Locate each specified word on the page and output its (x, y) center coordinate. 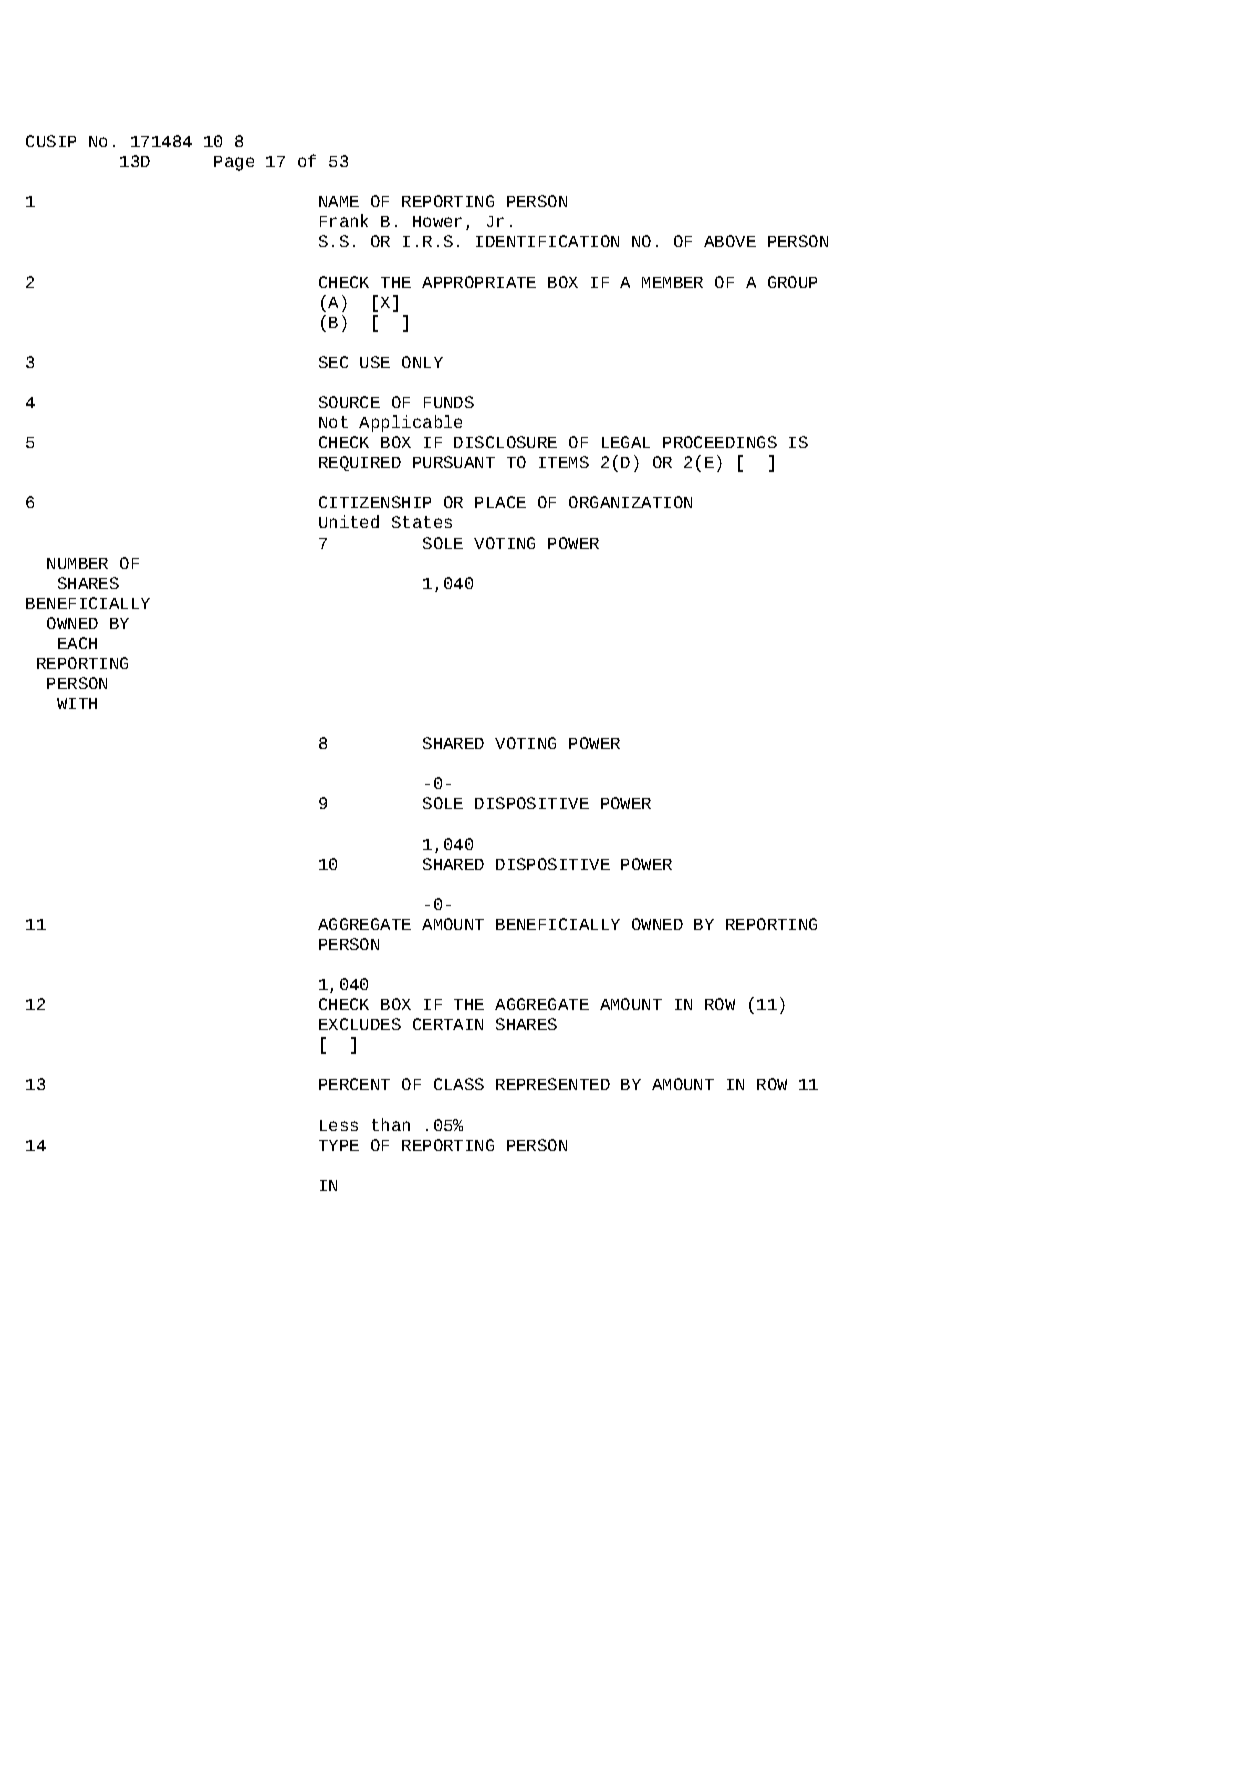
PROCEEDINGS (720, 442)
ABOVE (730, 241)
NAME (339, 201)
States (422, 522)
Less (339, 1125)
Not (333, 422)
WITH (77, 703)
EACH (77, 643)
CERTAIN (448, 1024)
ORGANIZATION (630, 502)
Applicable (410, 423)
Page (234, 163)
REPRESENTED (553, 1084)
